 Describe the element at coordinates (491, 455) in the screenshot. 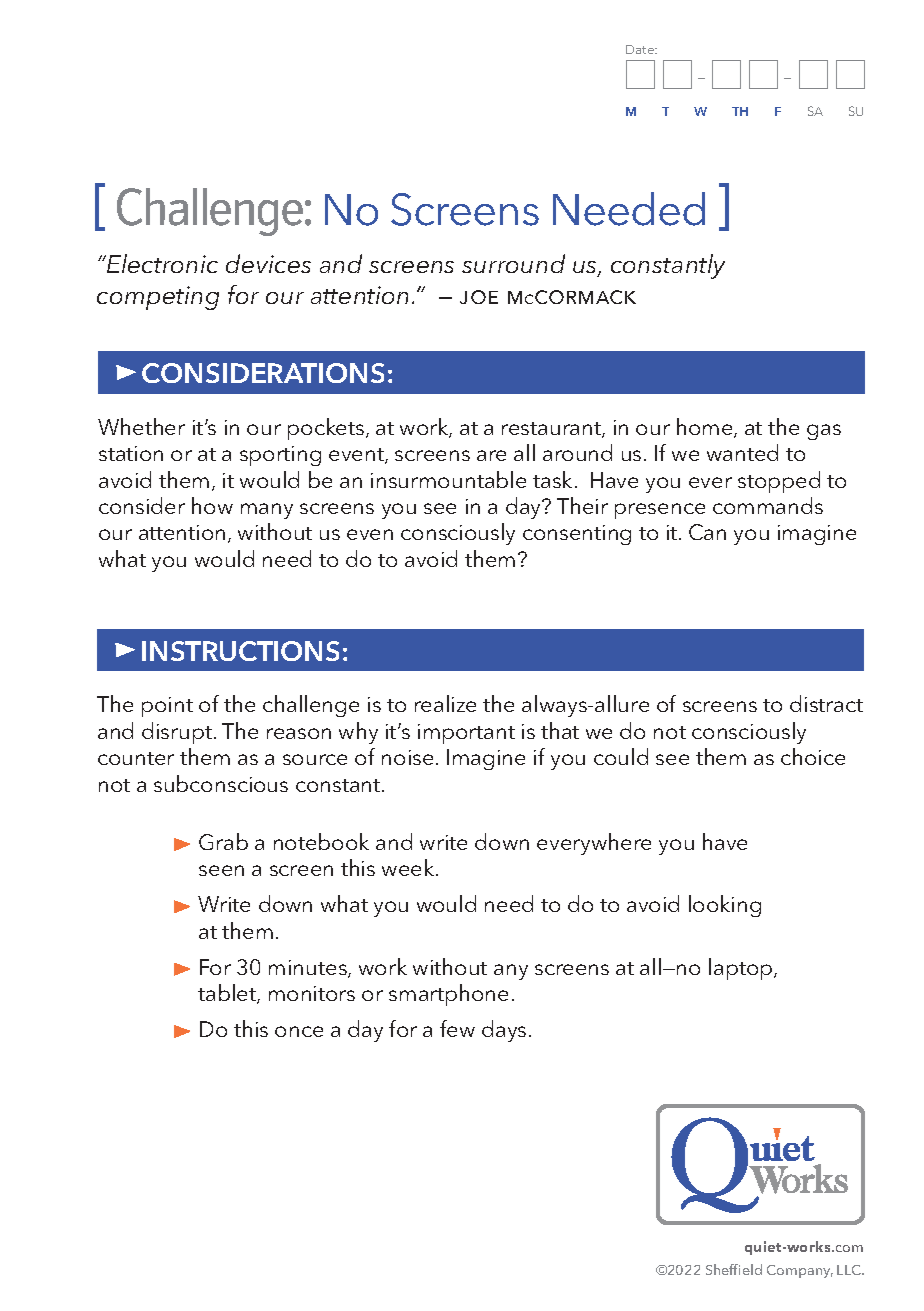

I see `are` at that location.
